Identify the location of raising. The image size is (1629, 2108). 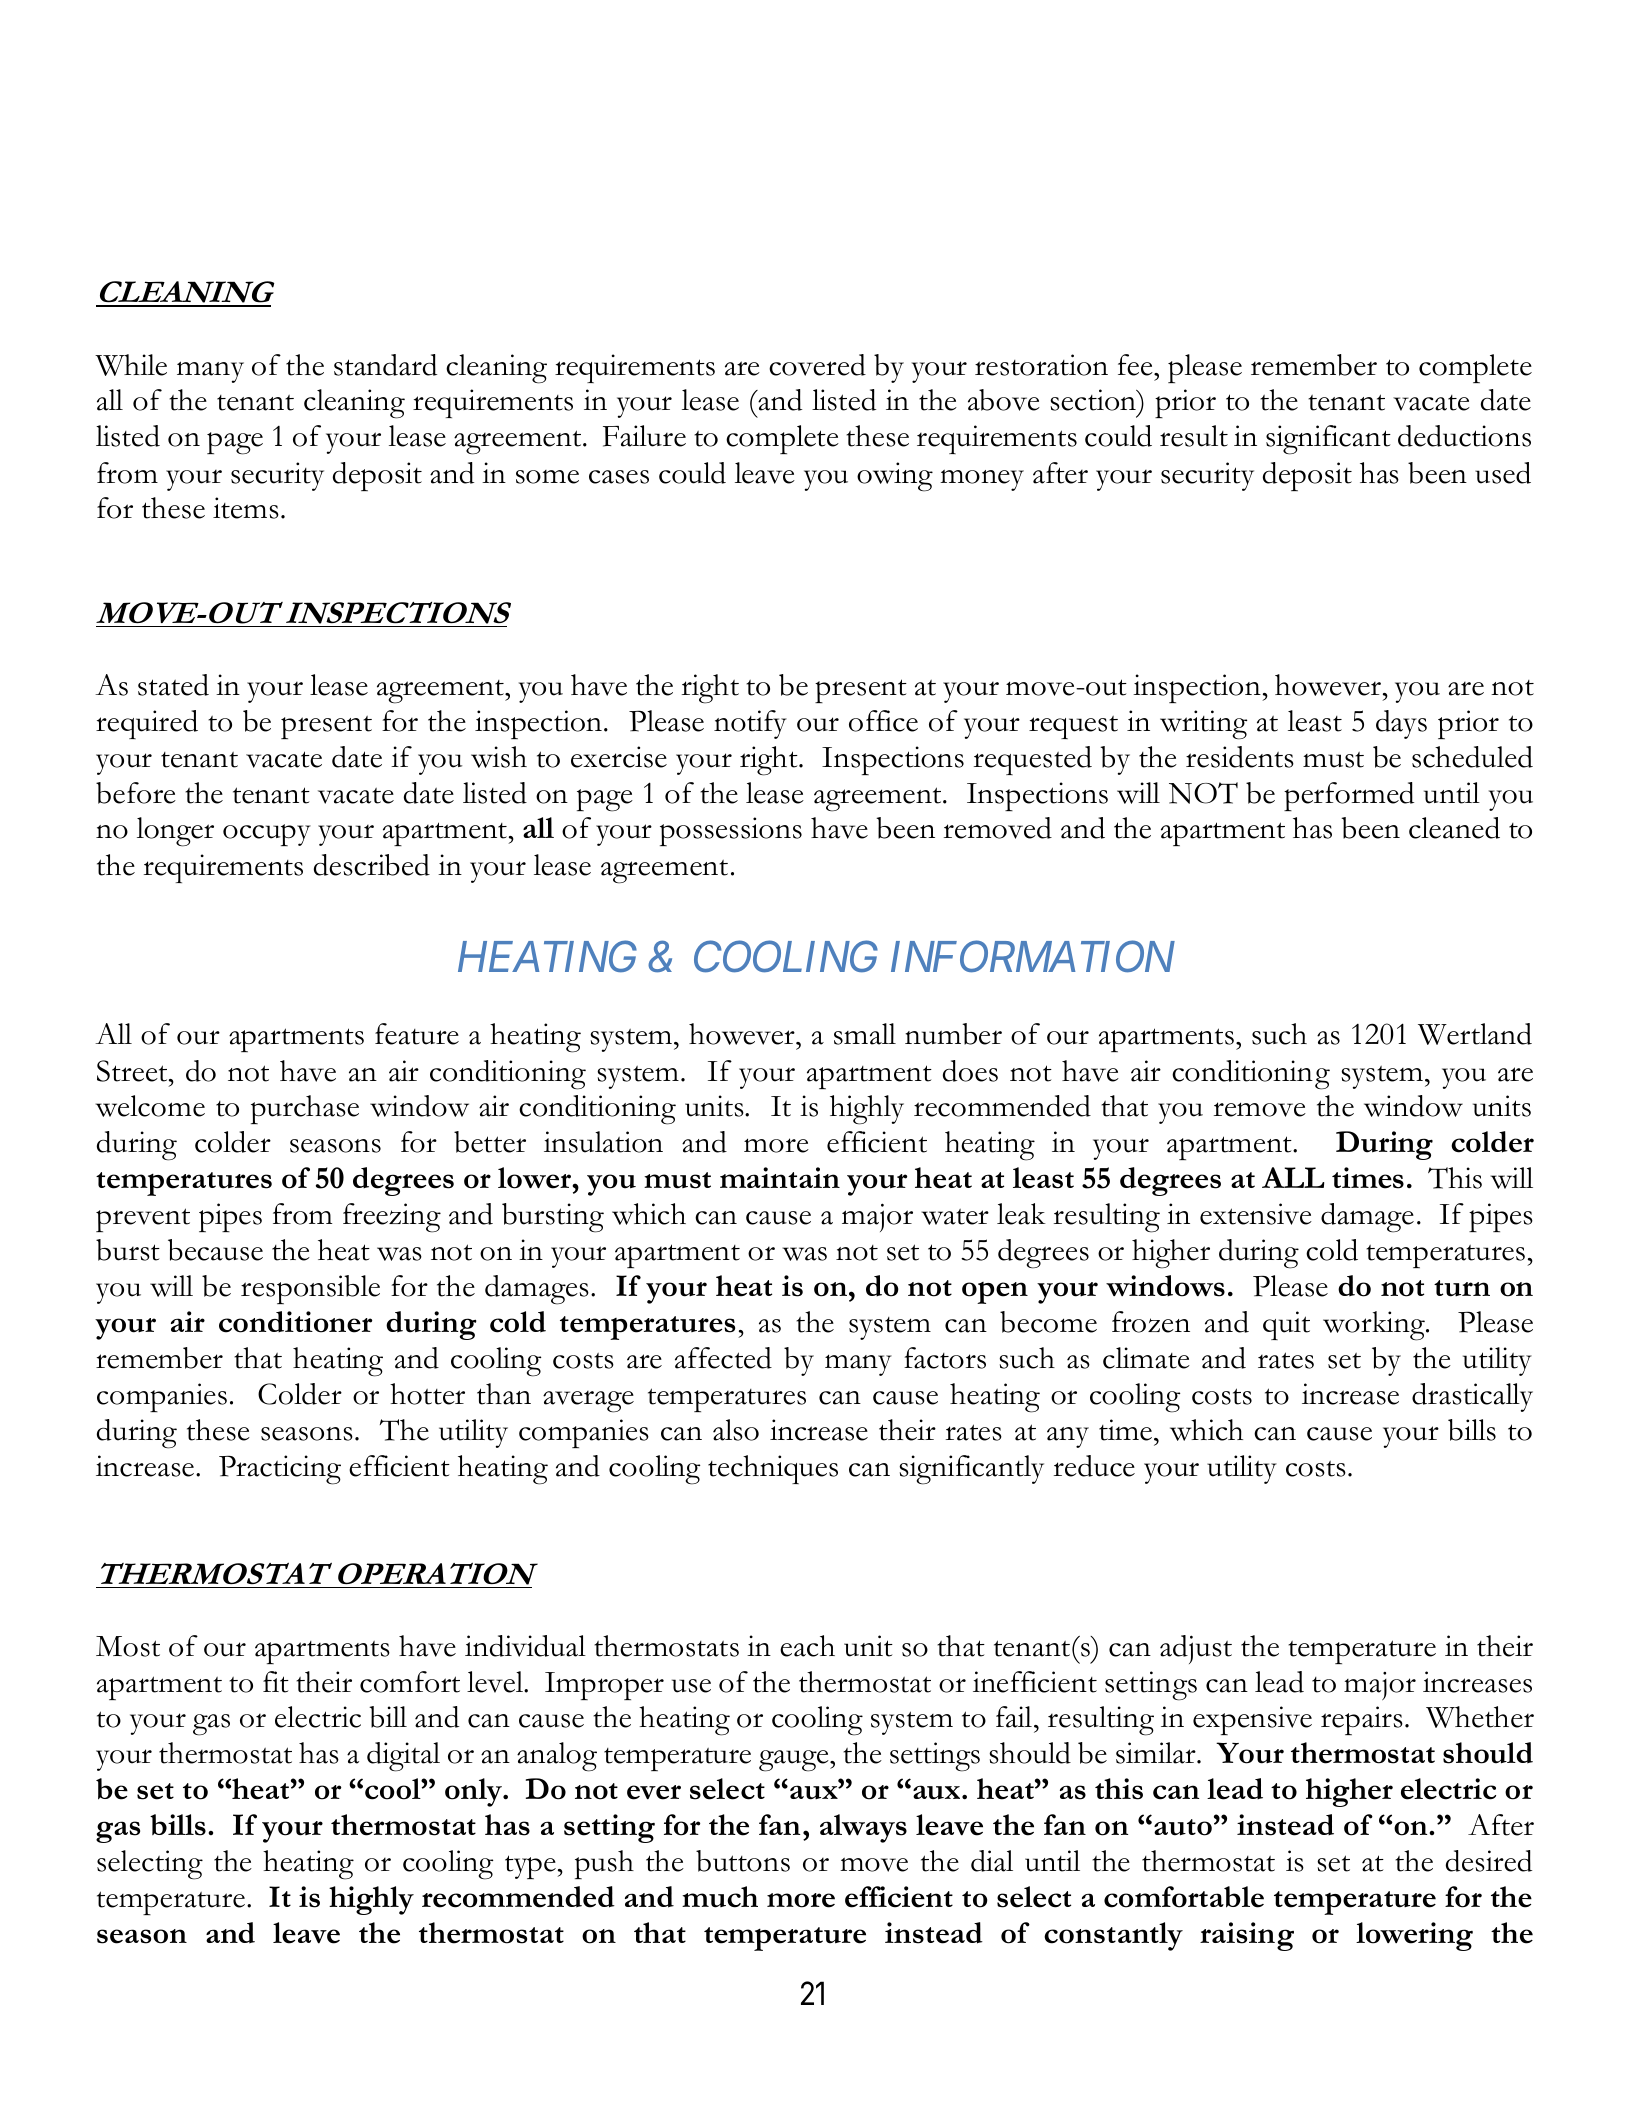
(1247, 1936).
